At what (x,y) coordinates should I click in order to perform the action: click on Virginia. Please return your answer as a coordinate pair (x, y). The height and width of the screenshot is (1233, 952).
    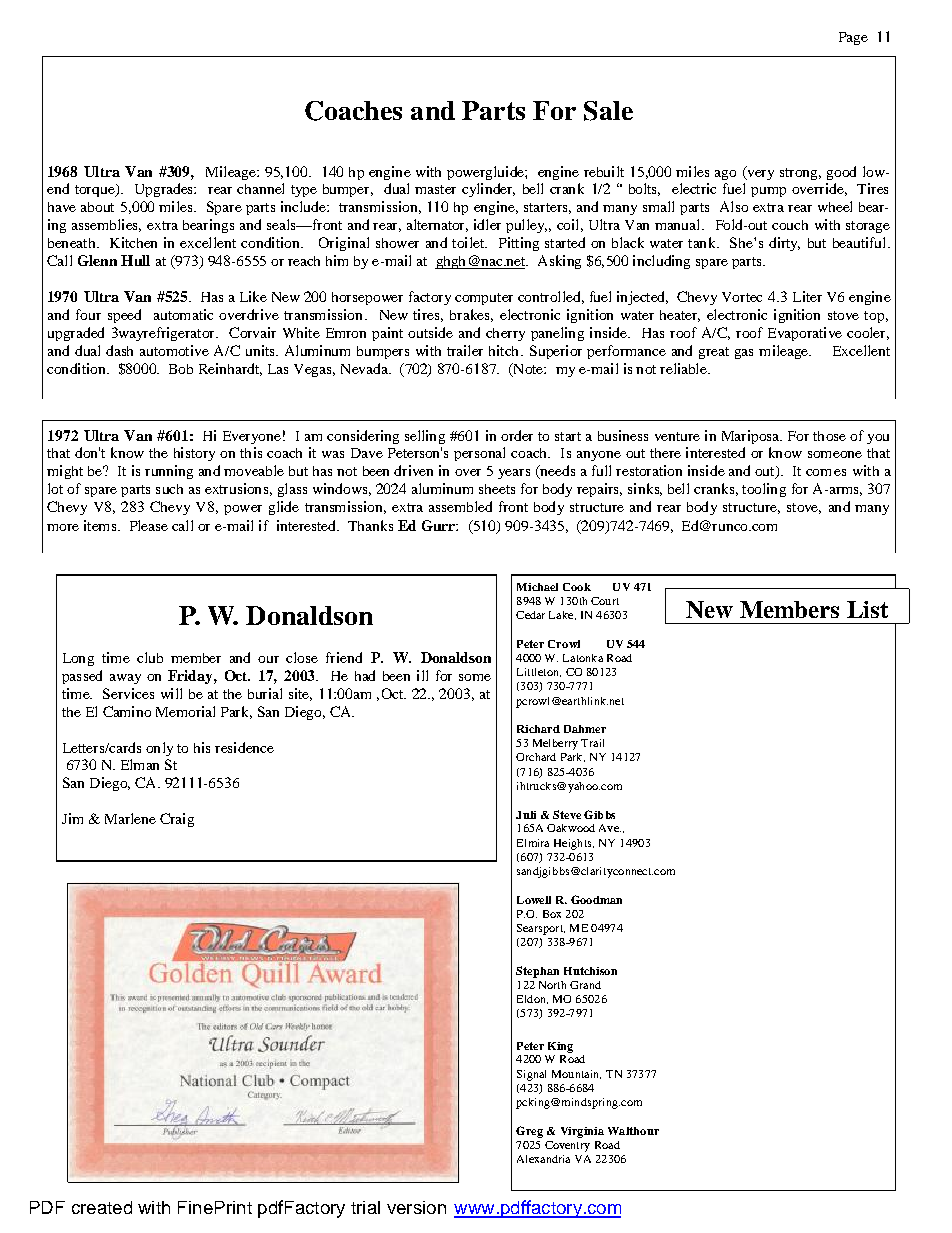
    Looking at the image, I should click on (582, 1132).
